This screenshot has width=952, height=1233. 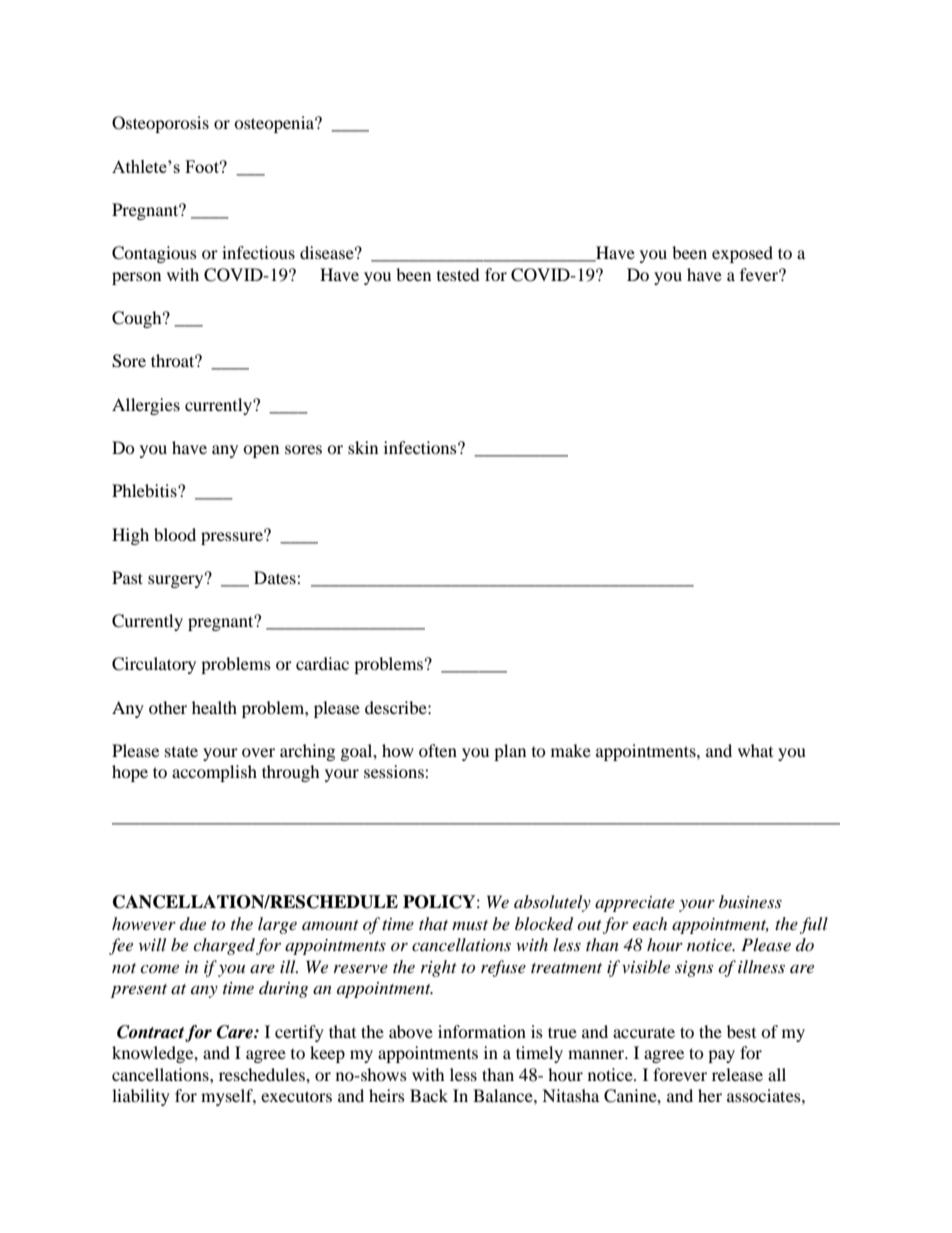 I want to click on sessions, so click(x=395, y=771).
